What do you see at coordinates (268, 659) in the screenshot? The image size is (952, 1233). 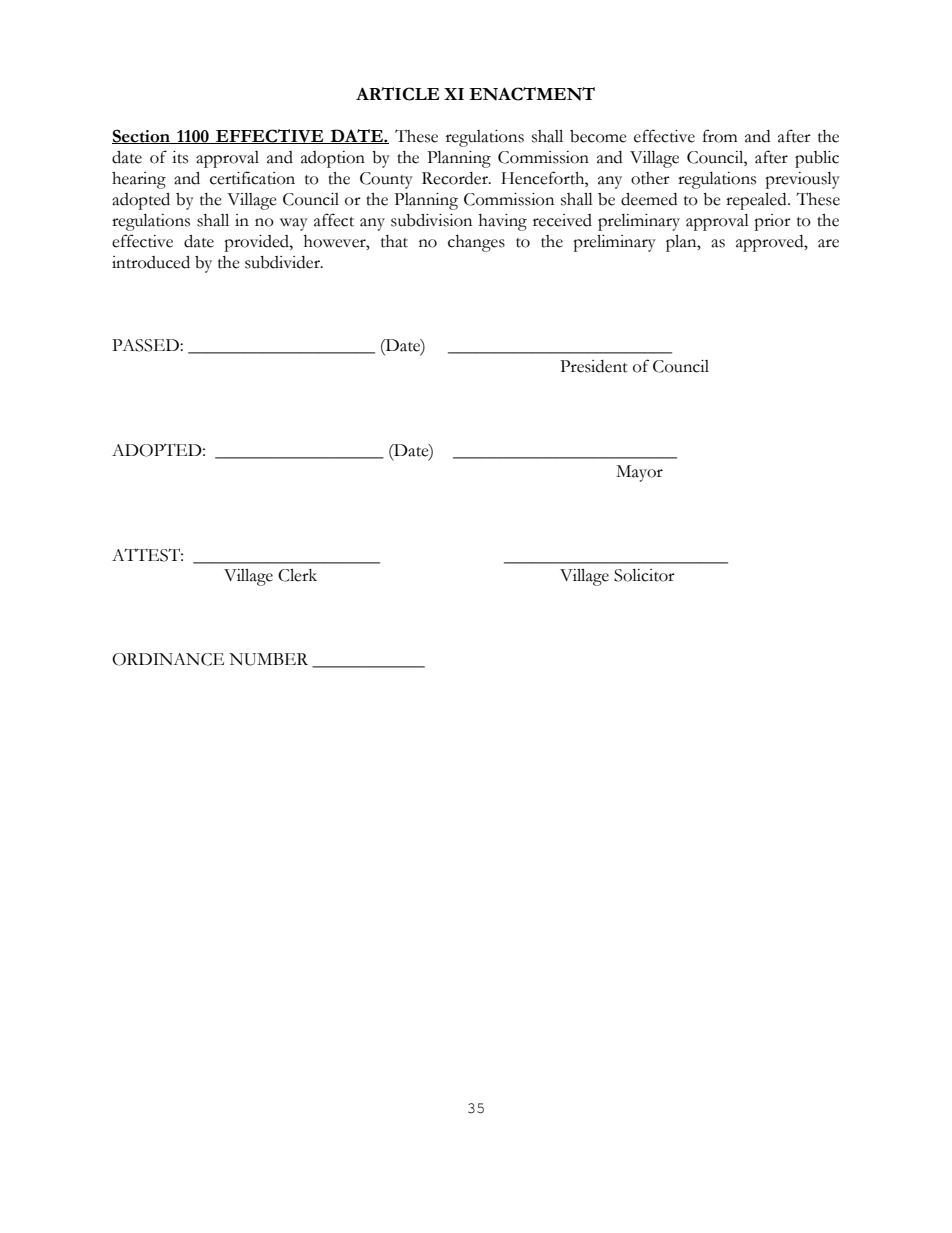 I see `NUMBER` at bounding box center [268, 659].
